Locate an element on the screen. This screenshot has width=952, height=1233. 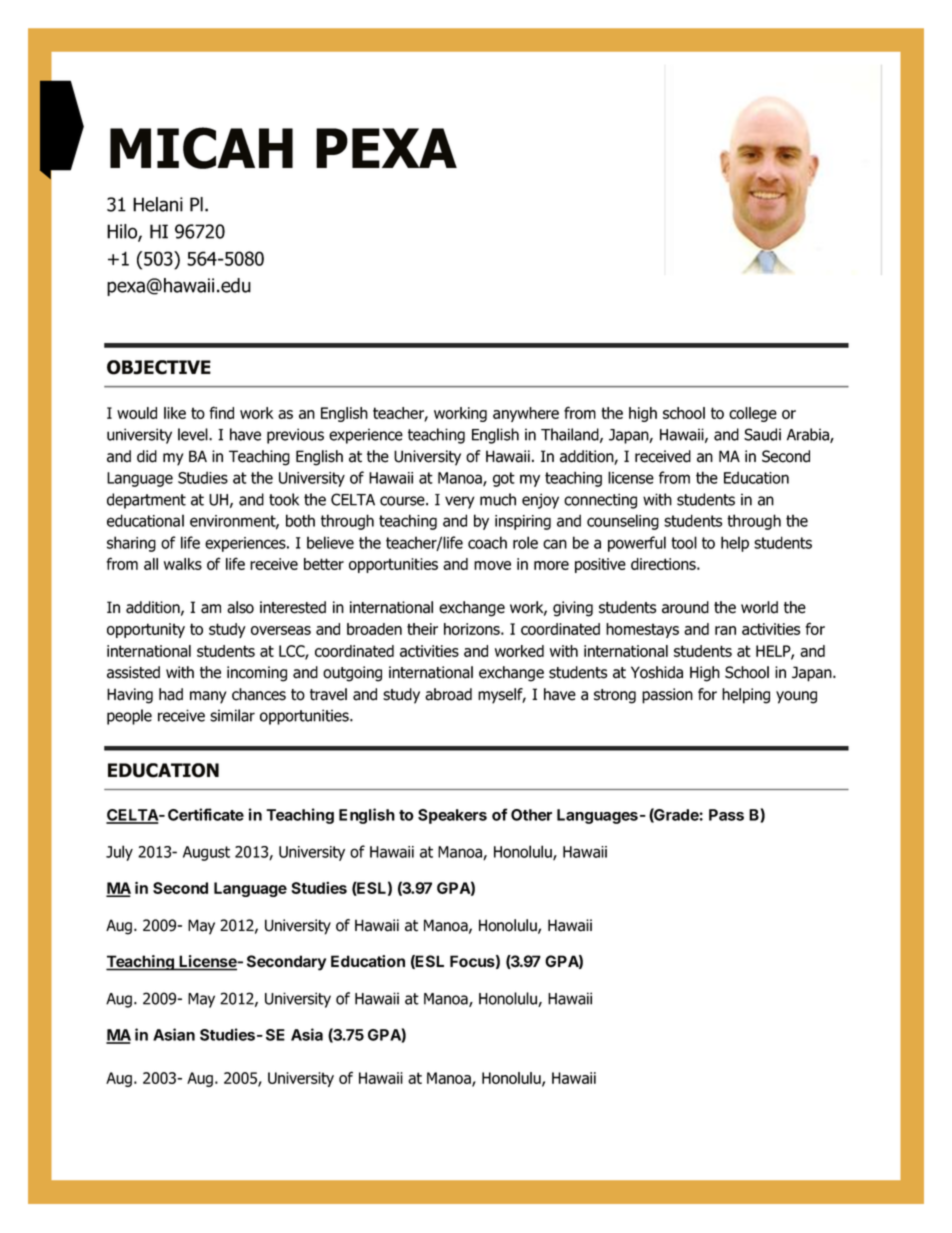
department is located at coordinates (146, 501).
